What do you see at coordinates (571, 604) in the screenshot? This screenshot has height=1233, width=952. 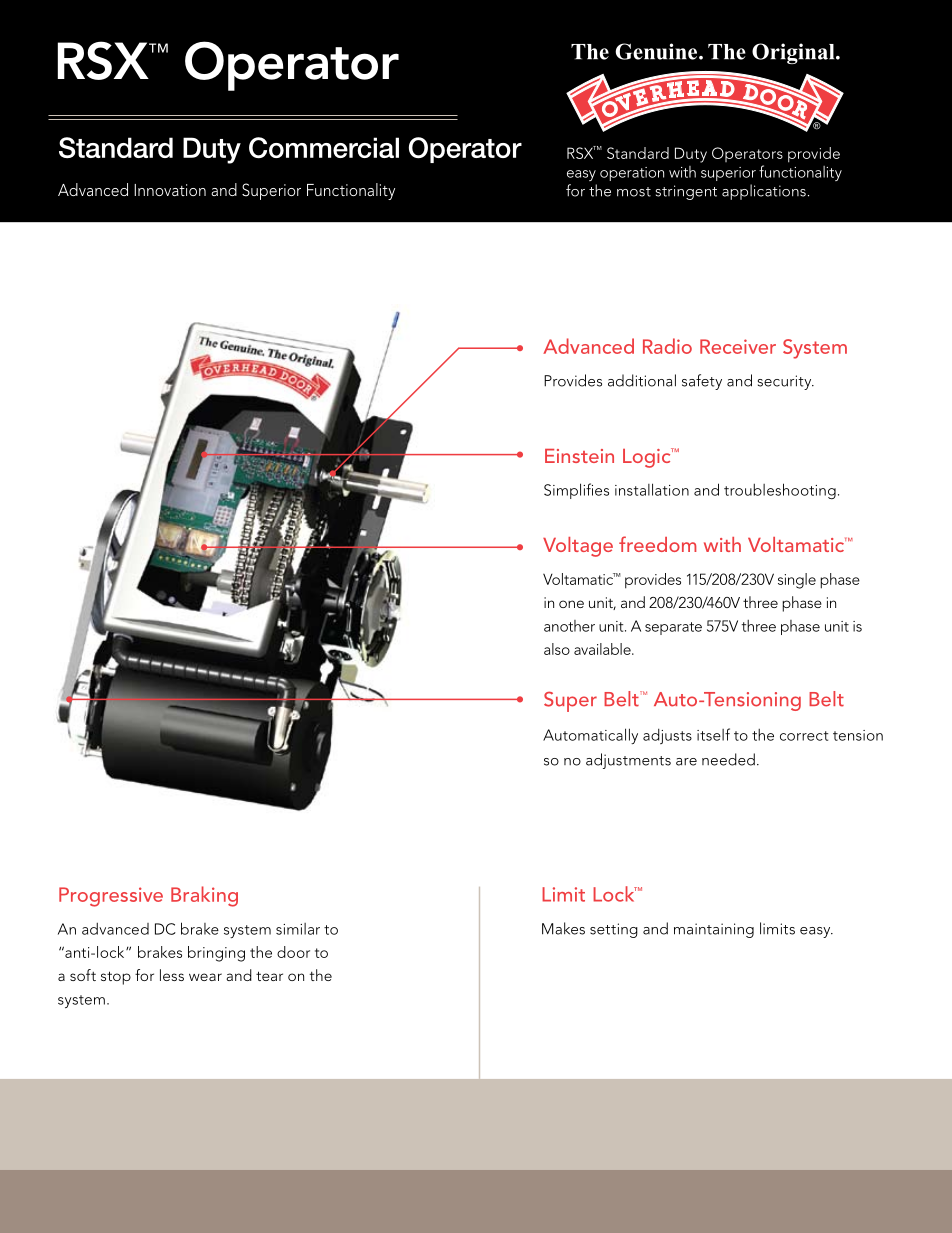 I see `one` at bounding box center [571, 604].
